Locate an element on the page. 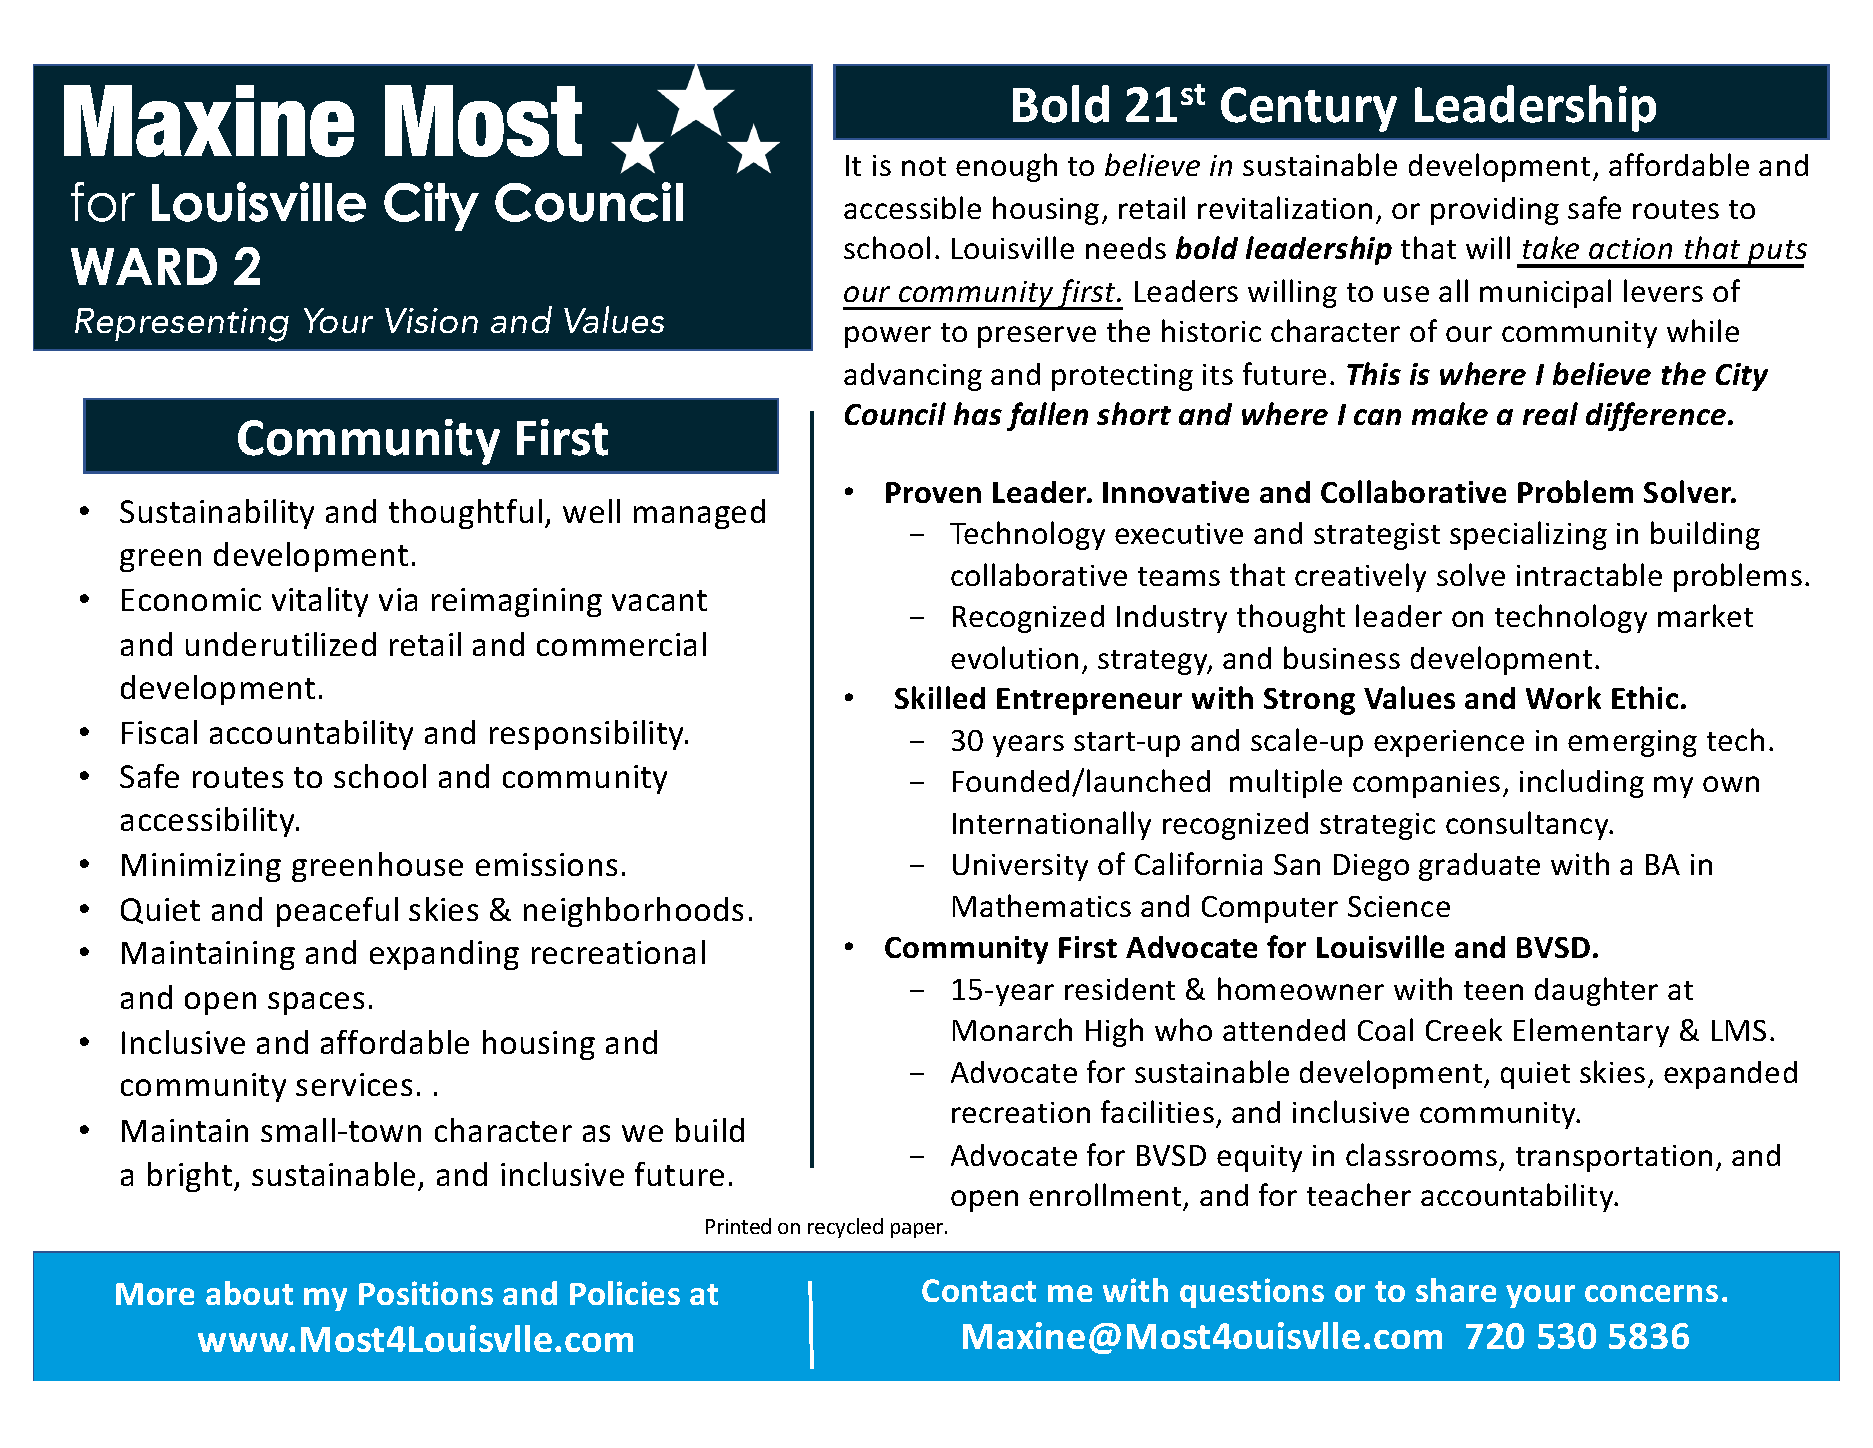  Positions is located at coordinates (426, 1293).
